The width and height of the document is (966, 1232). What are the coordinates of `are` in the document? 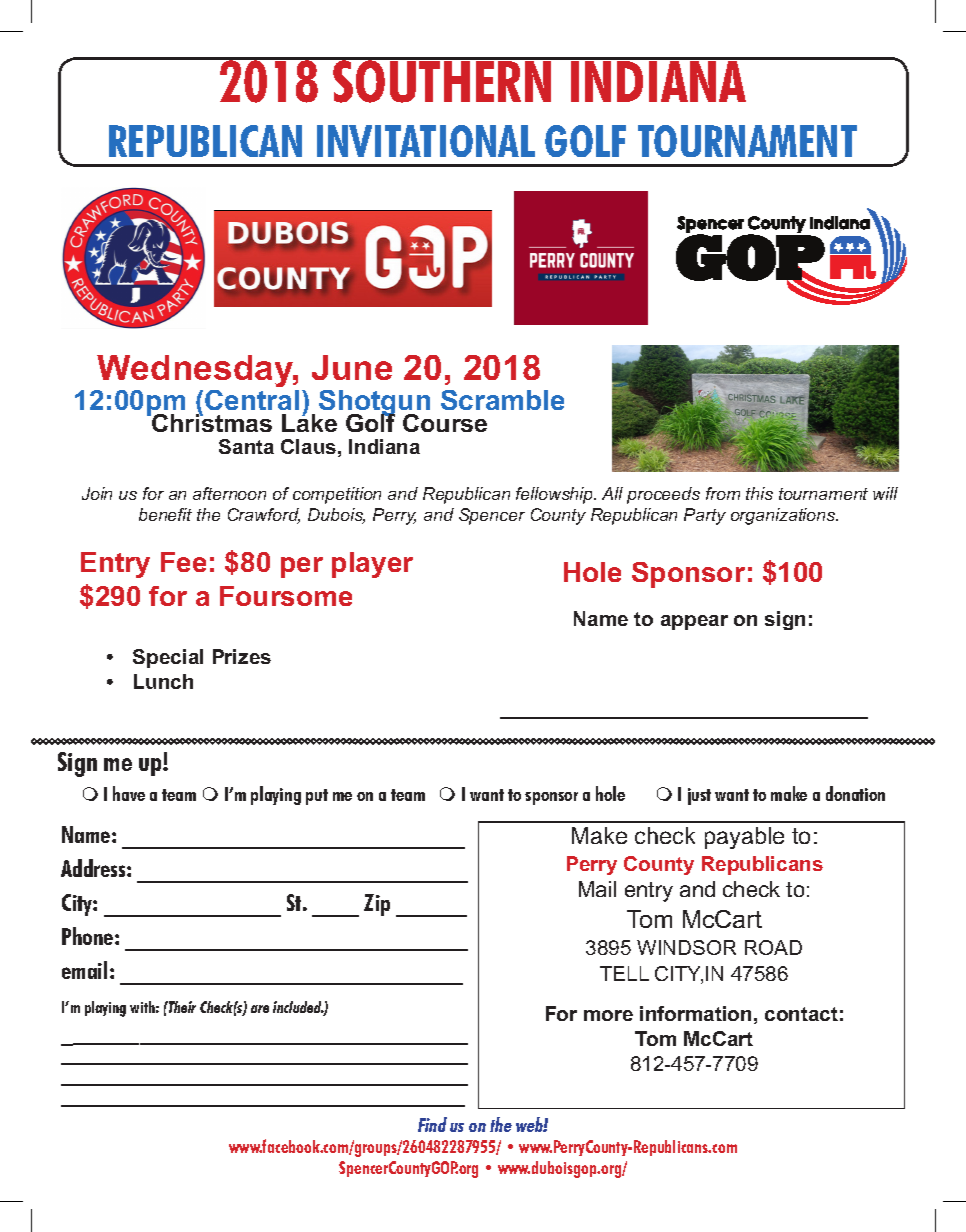 It's located at (260, 1009).
